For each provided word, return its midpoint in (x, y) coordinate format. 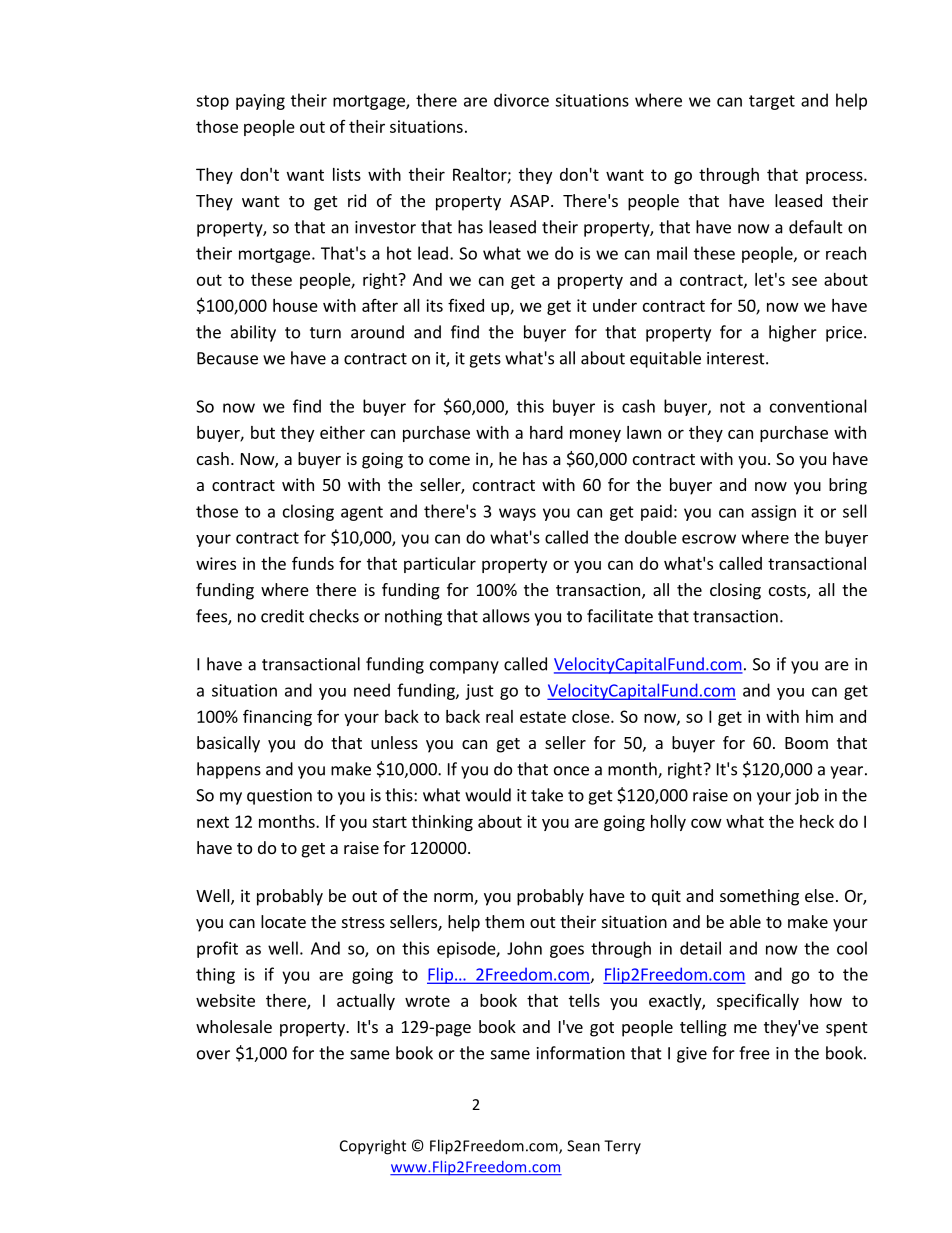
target (772, 102)
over (213, 1055)
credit (282, 616)
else (819, 895)
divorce (521, 100)
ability (253, 333)
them (504, 921)
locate (283, 921)
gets (485, 360)
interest (737, 358)
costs (788, 592)
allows (506, 616)
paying (260, 102)
